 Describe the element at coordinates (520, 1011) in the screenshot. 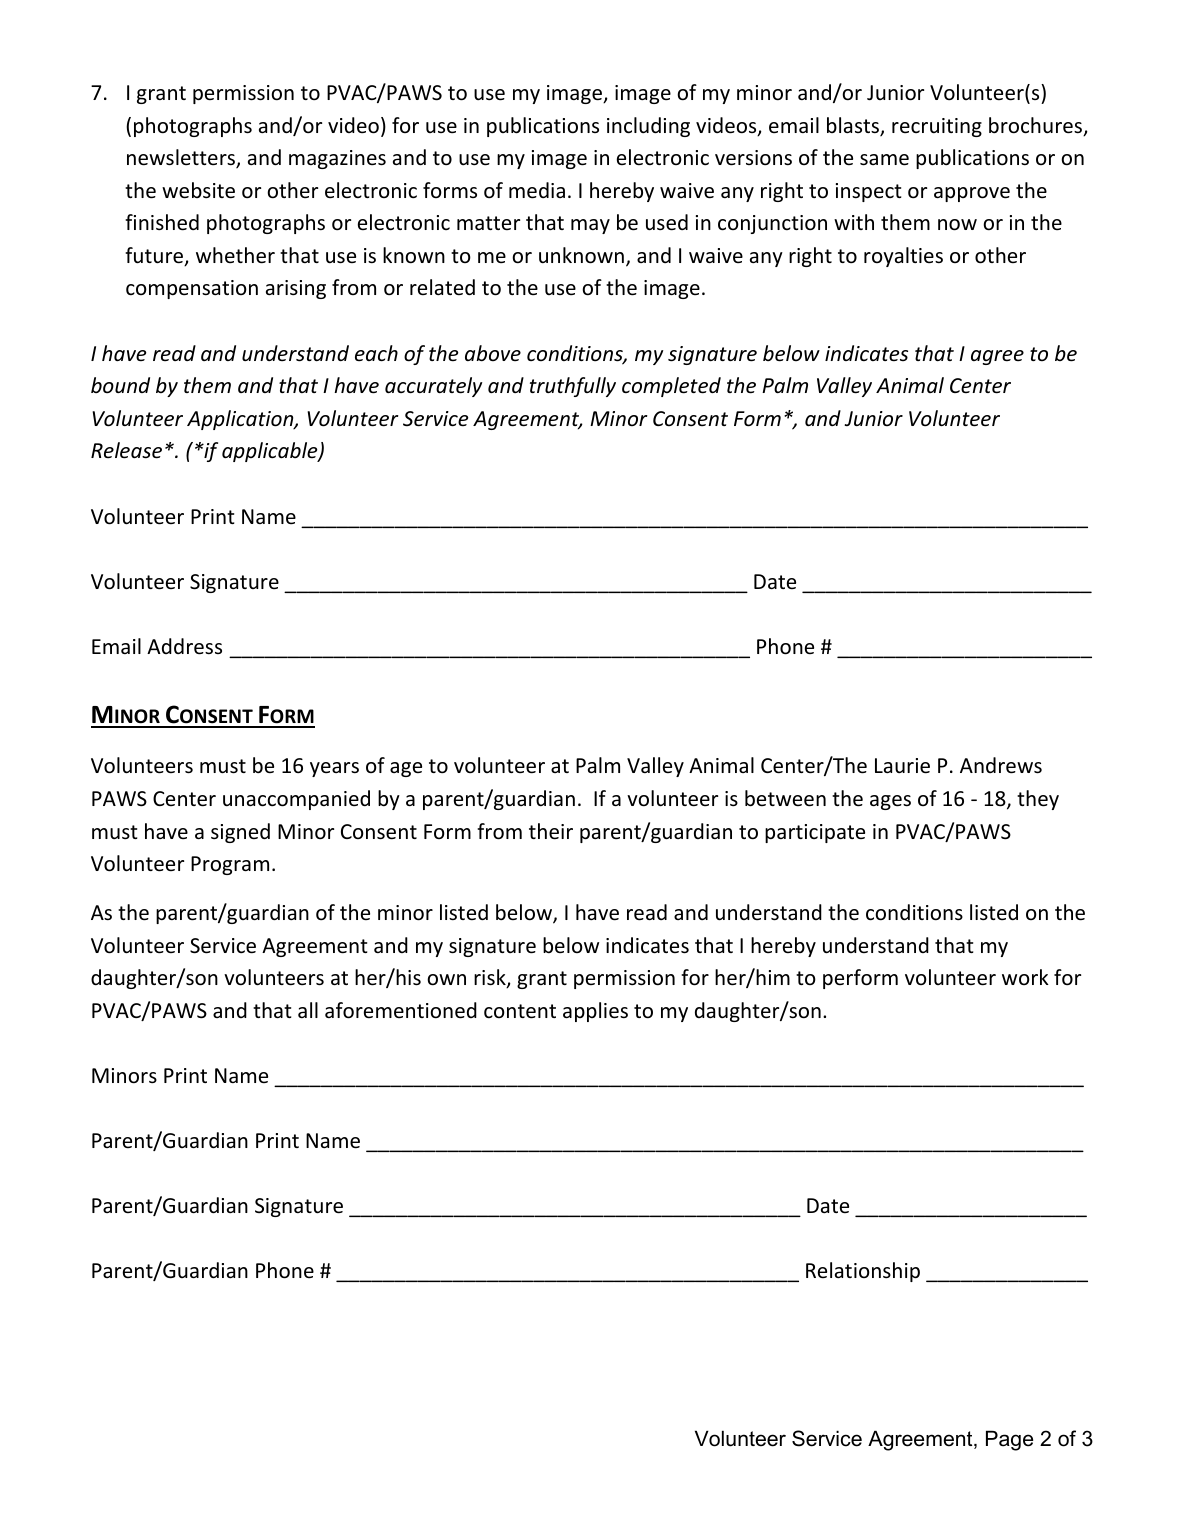

I see `content` at that location.
